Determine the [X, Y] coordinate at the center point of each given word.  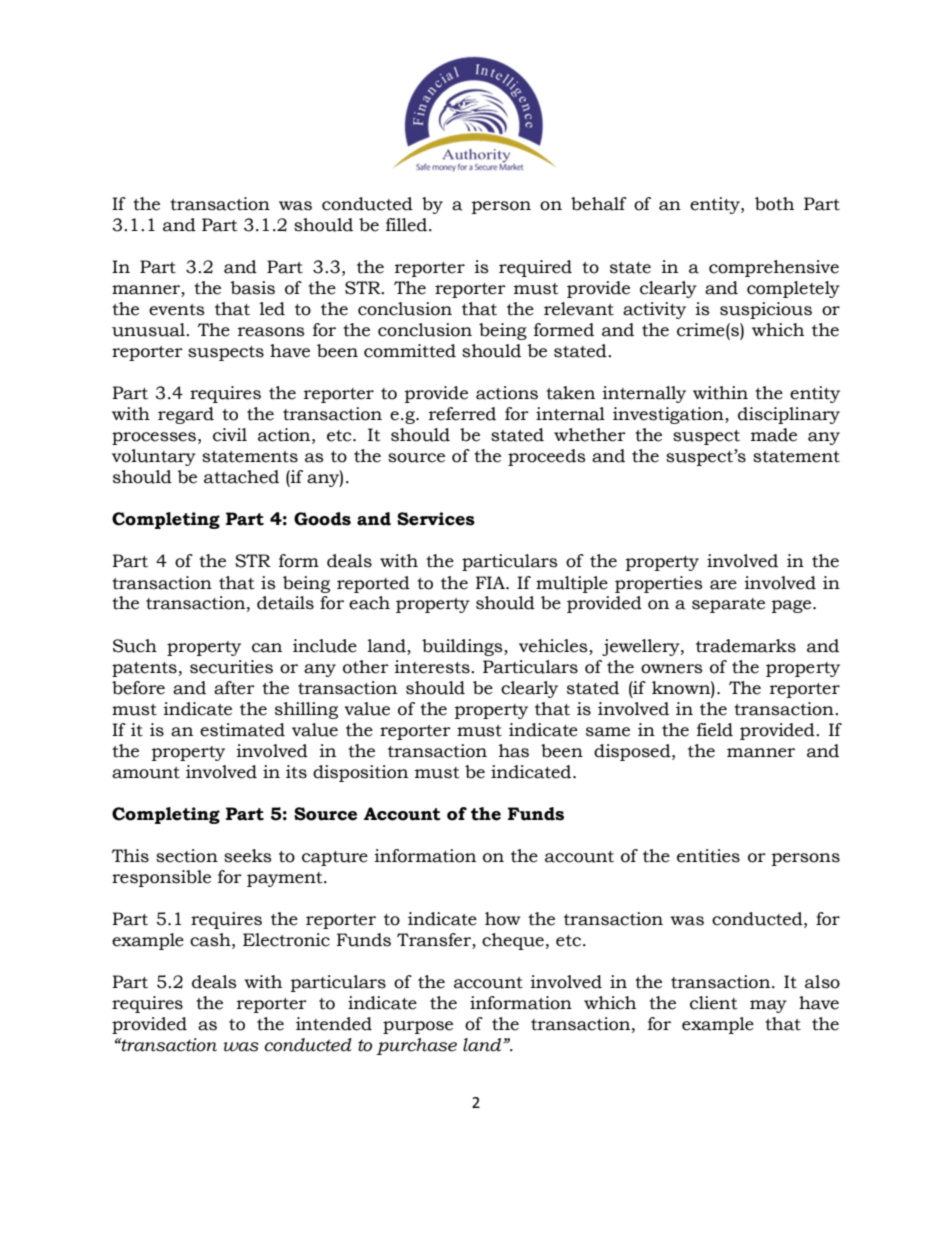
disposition [360, 773]
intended [334, 1024]
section [187, 856]
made [774, 435]
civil [230, 435]
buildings [463, 647]
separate [728, 605]
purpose [418, 1027]
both [774, 204]
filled [408, 225]
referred [462, 414]
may [768, 1006]
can [267, 648]
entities [708, 856]
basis [252, 288]
